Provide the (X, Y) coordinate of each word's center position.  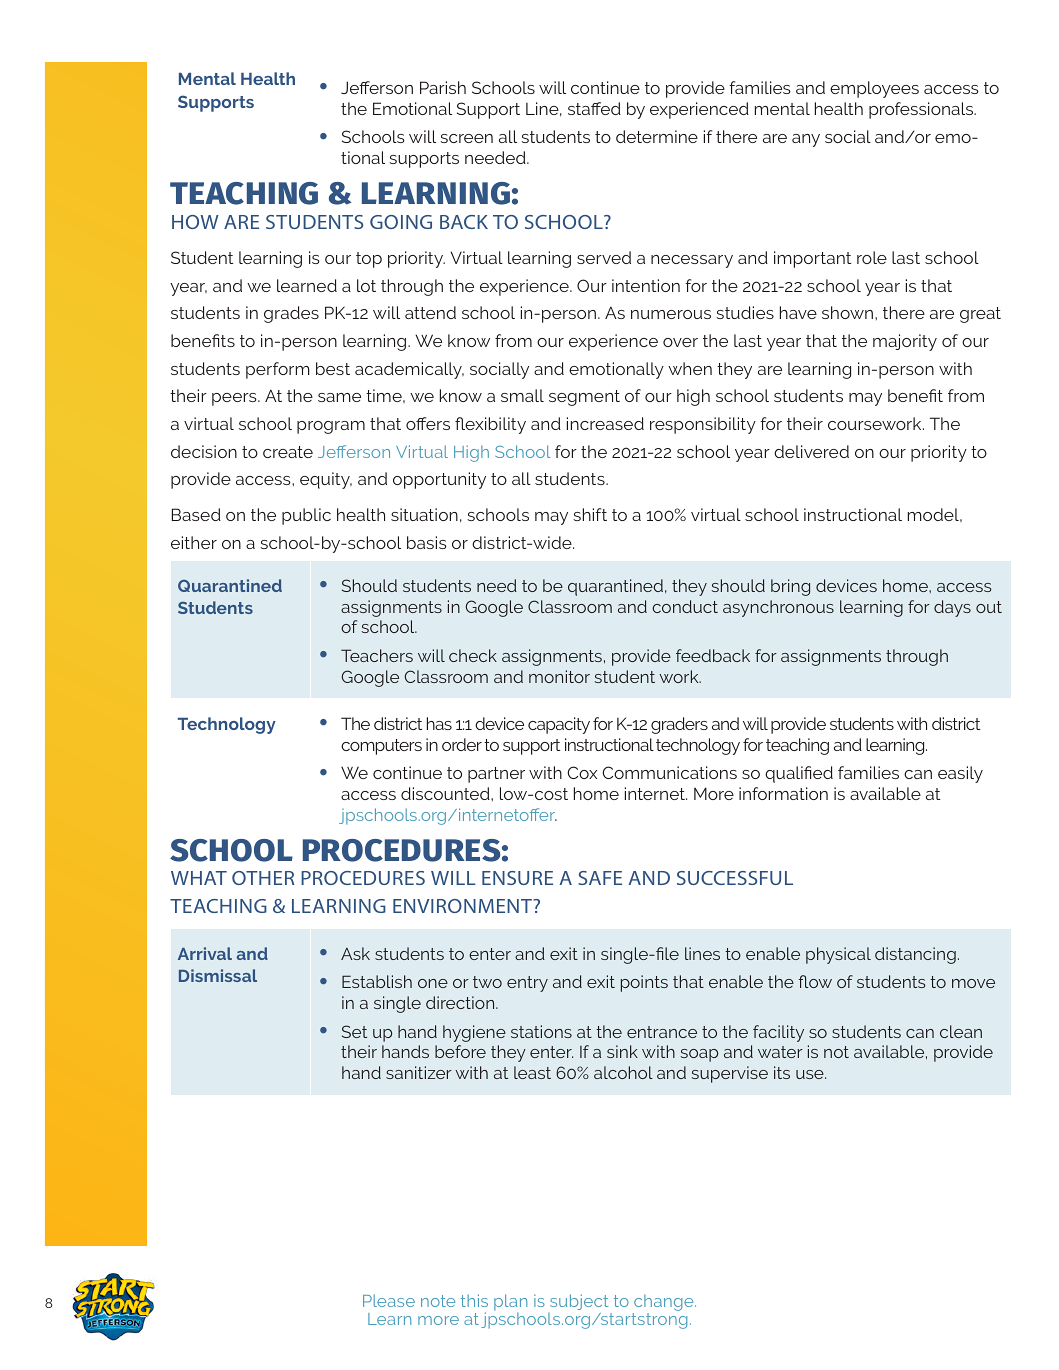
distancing (915, 955)
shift (590, 514)
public (306, 516)
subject (579, 1302)
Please (389, 1300)
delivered (811, 451)
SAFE (600, 878)
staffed (594, 108)
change (664, 1304)
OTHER (263, 878)
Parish (443, 87)
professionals (922, 110)
